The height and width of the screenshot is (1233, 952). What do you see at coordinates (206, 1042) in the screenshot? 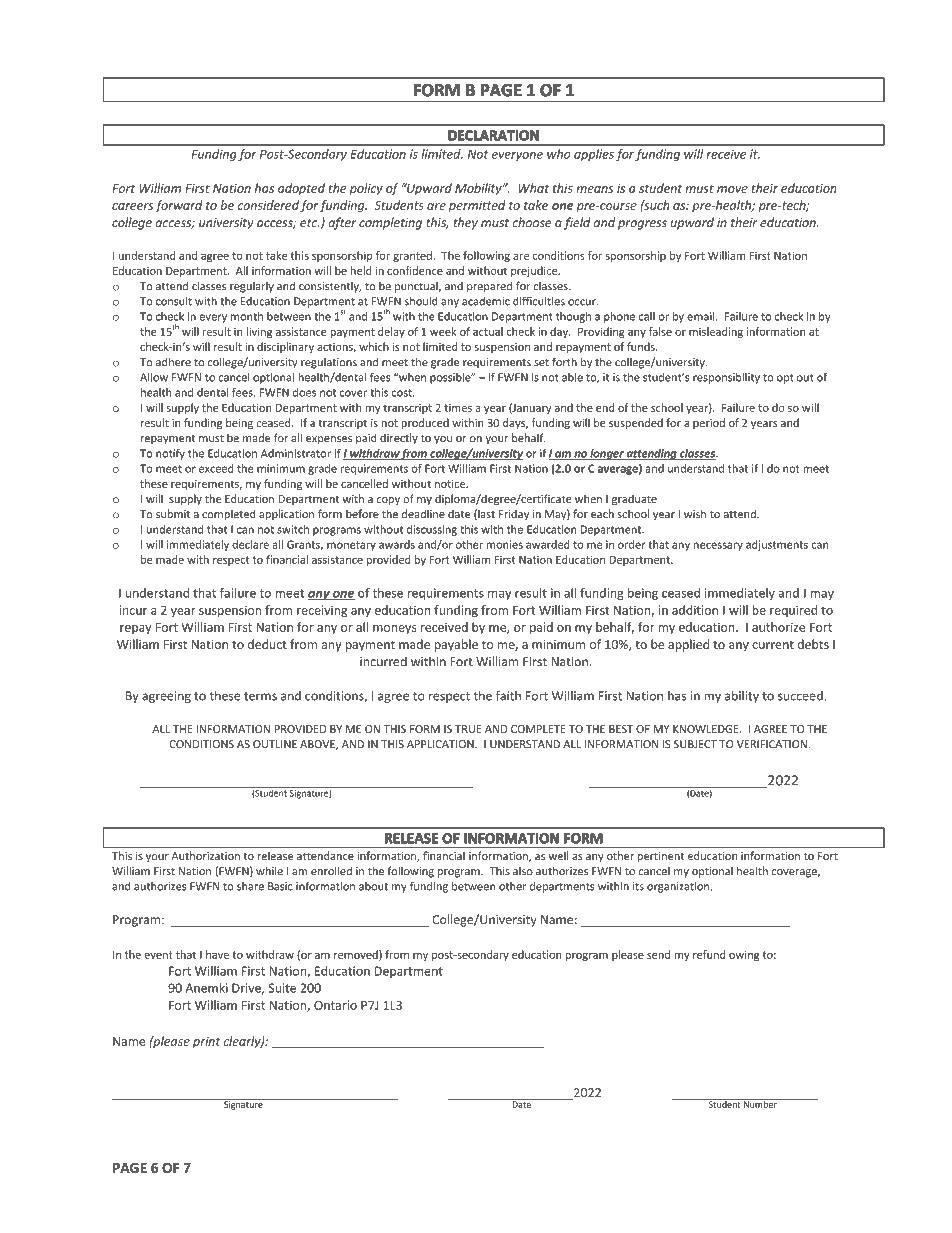
I see `print` at bounding box center [206, 1042].
